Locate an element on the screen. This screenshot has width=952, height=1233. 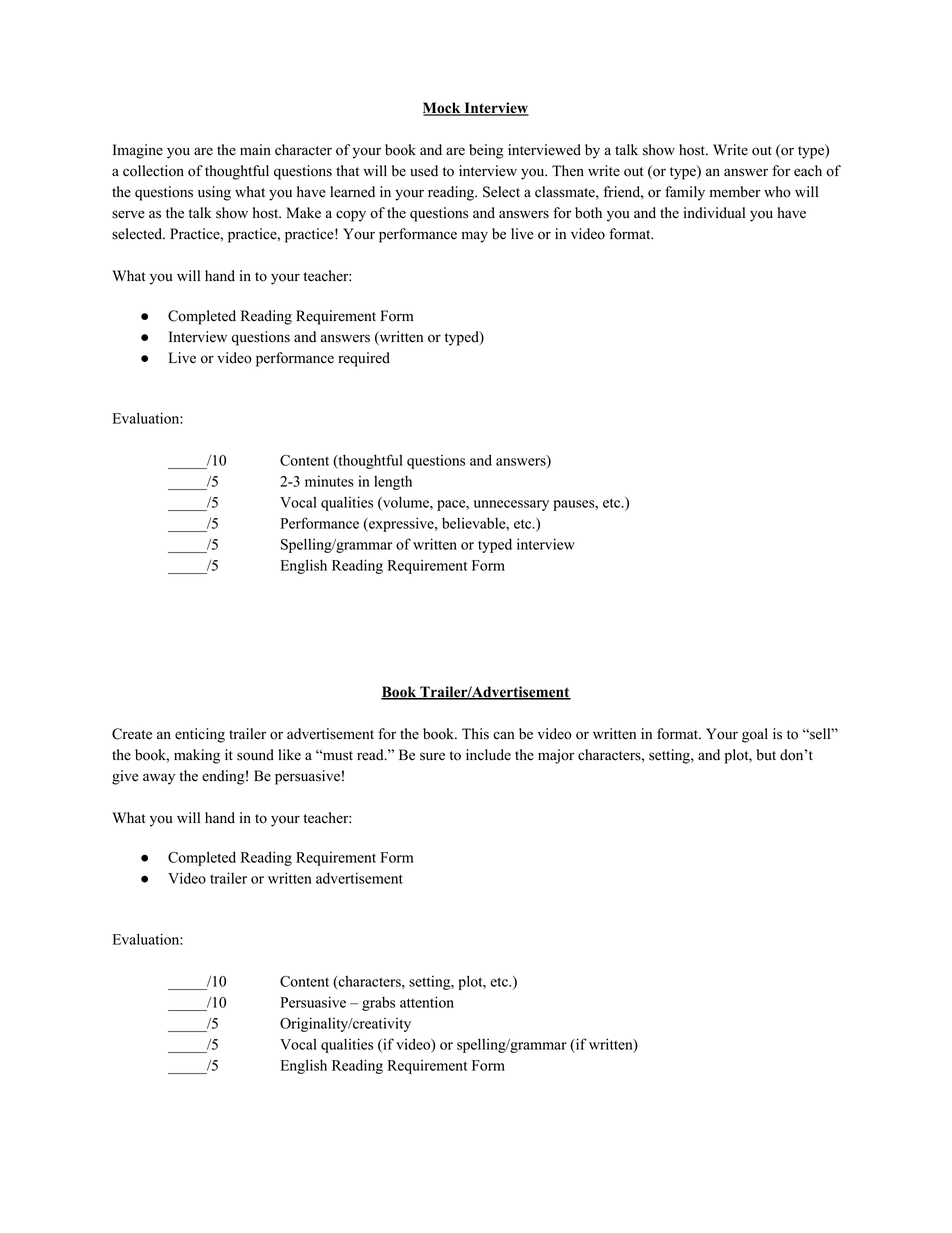
main is located at coordinates (255, 149).
